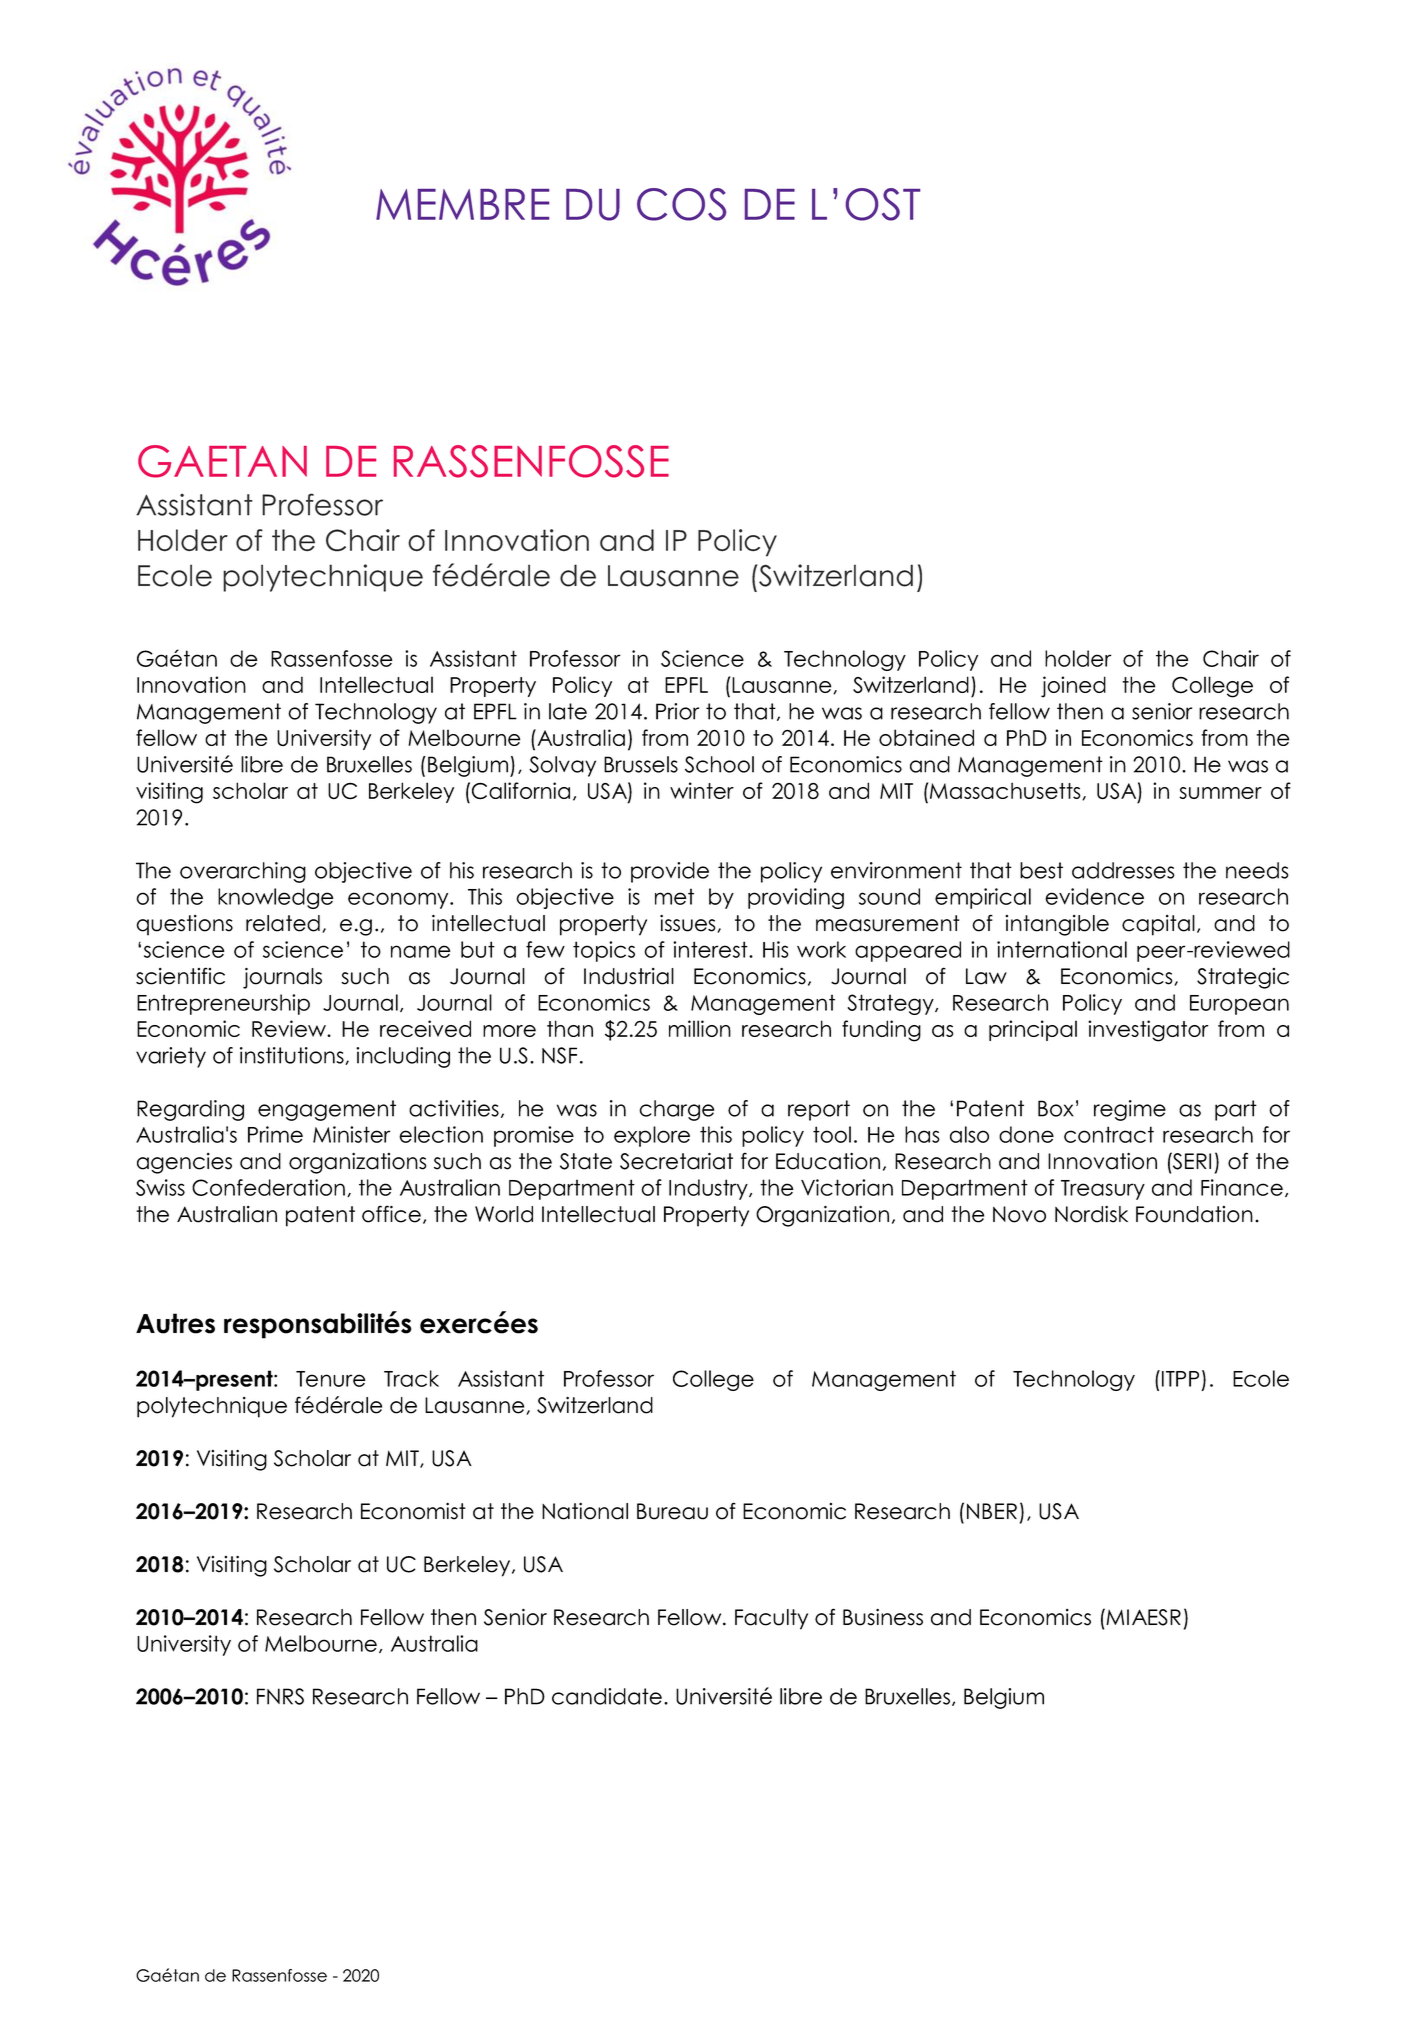  I want to click on Prior, so click(677, 711).
